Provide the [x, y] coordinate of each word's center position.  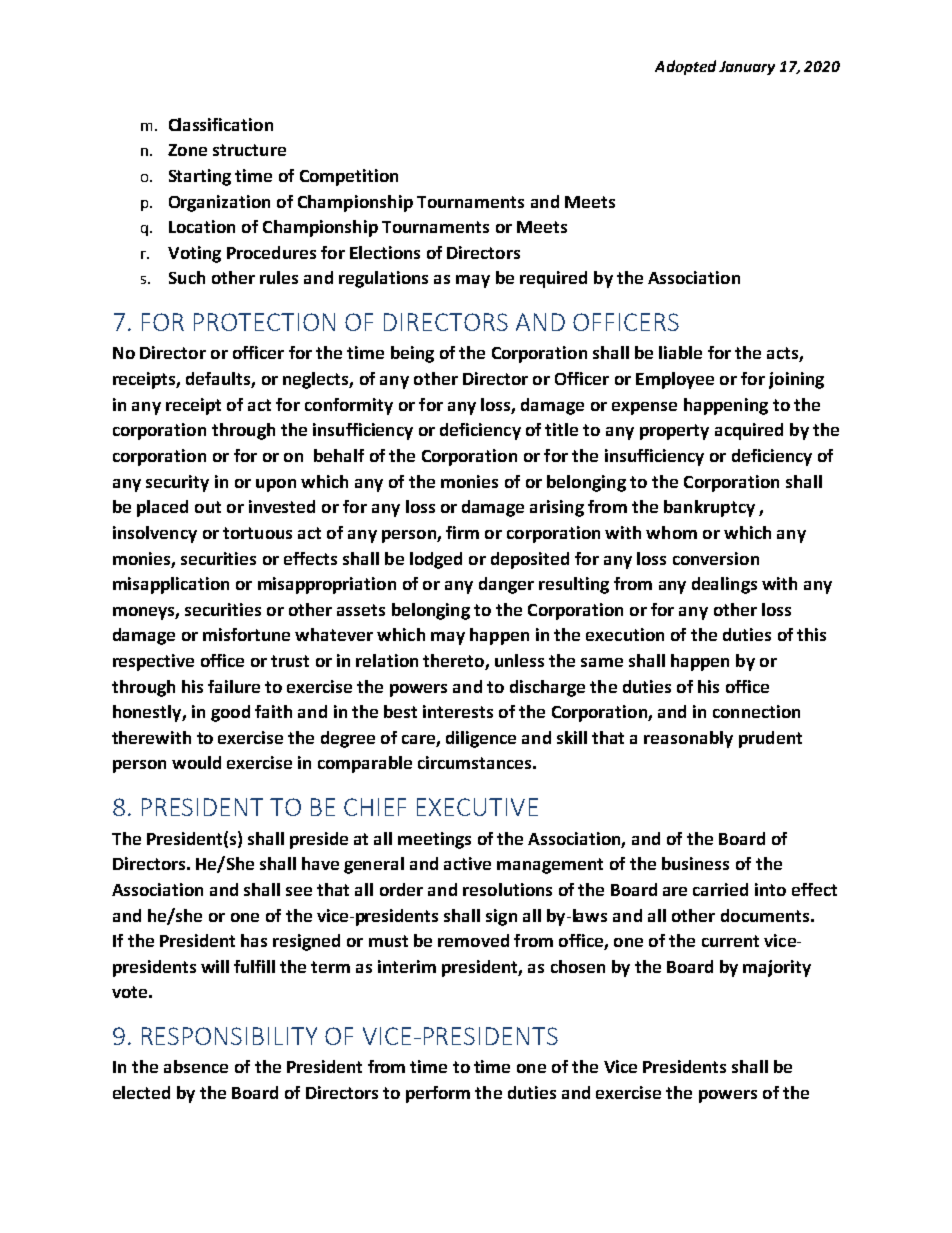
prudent [770, 739]
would [196, 762]
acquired [749, 431]
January [747, 68]
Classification [221, 124]
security [177, 483]
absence [196, 1066]
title [561, 429]
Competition [349, 177]
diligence [481, 739]
